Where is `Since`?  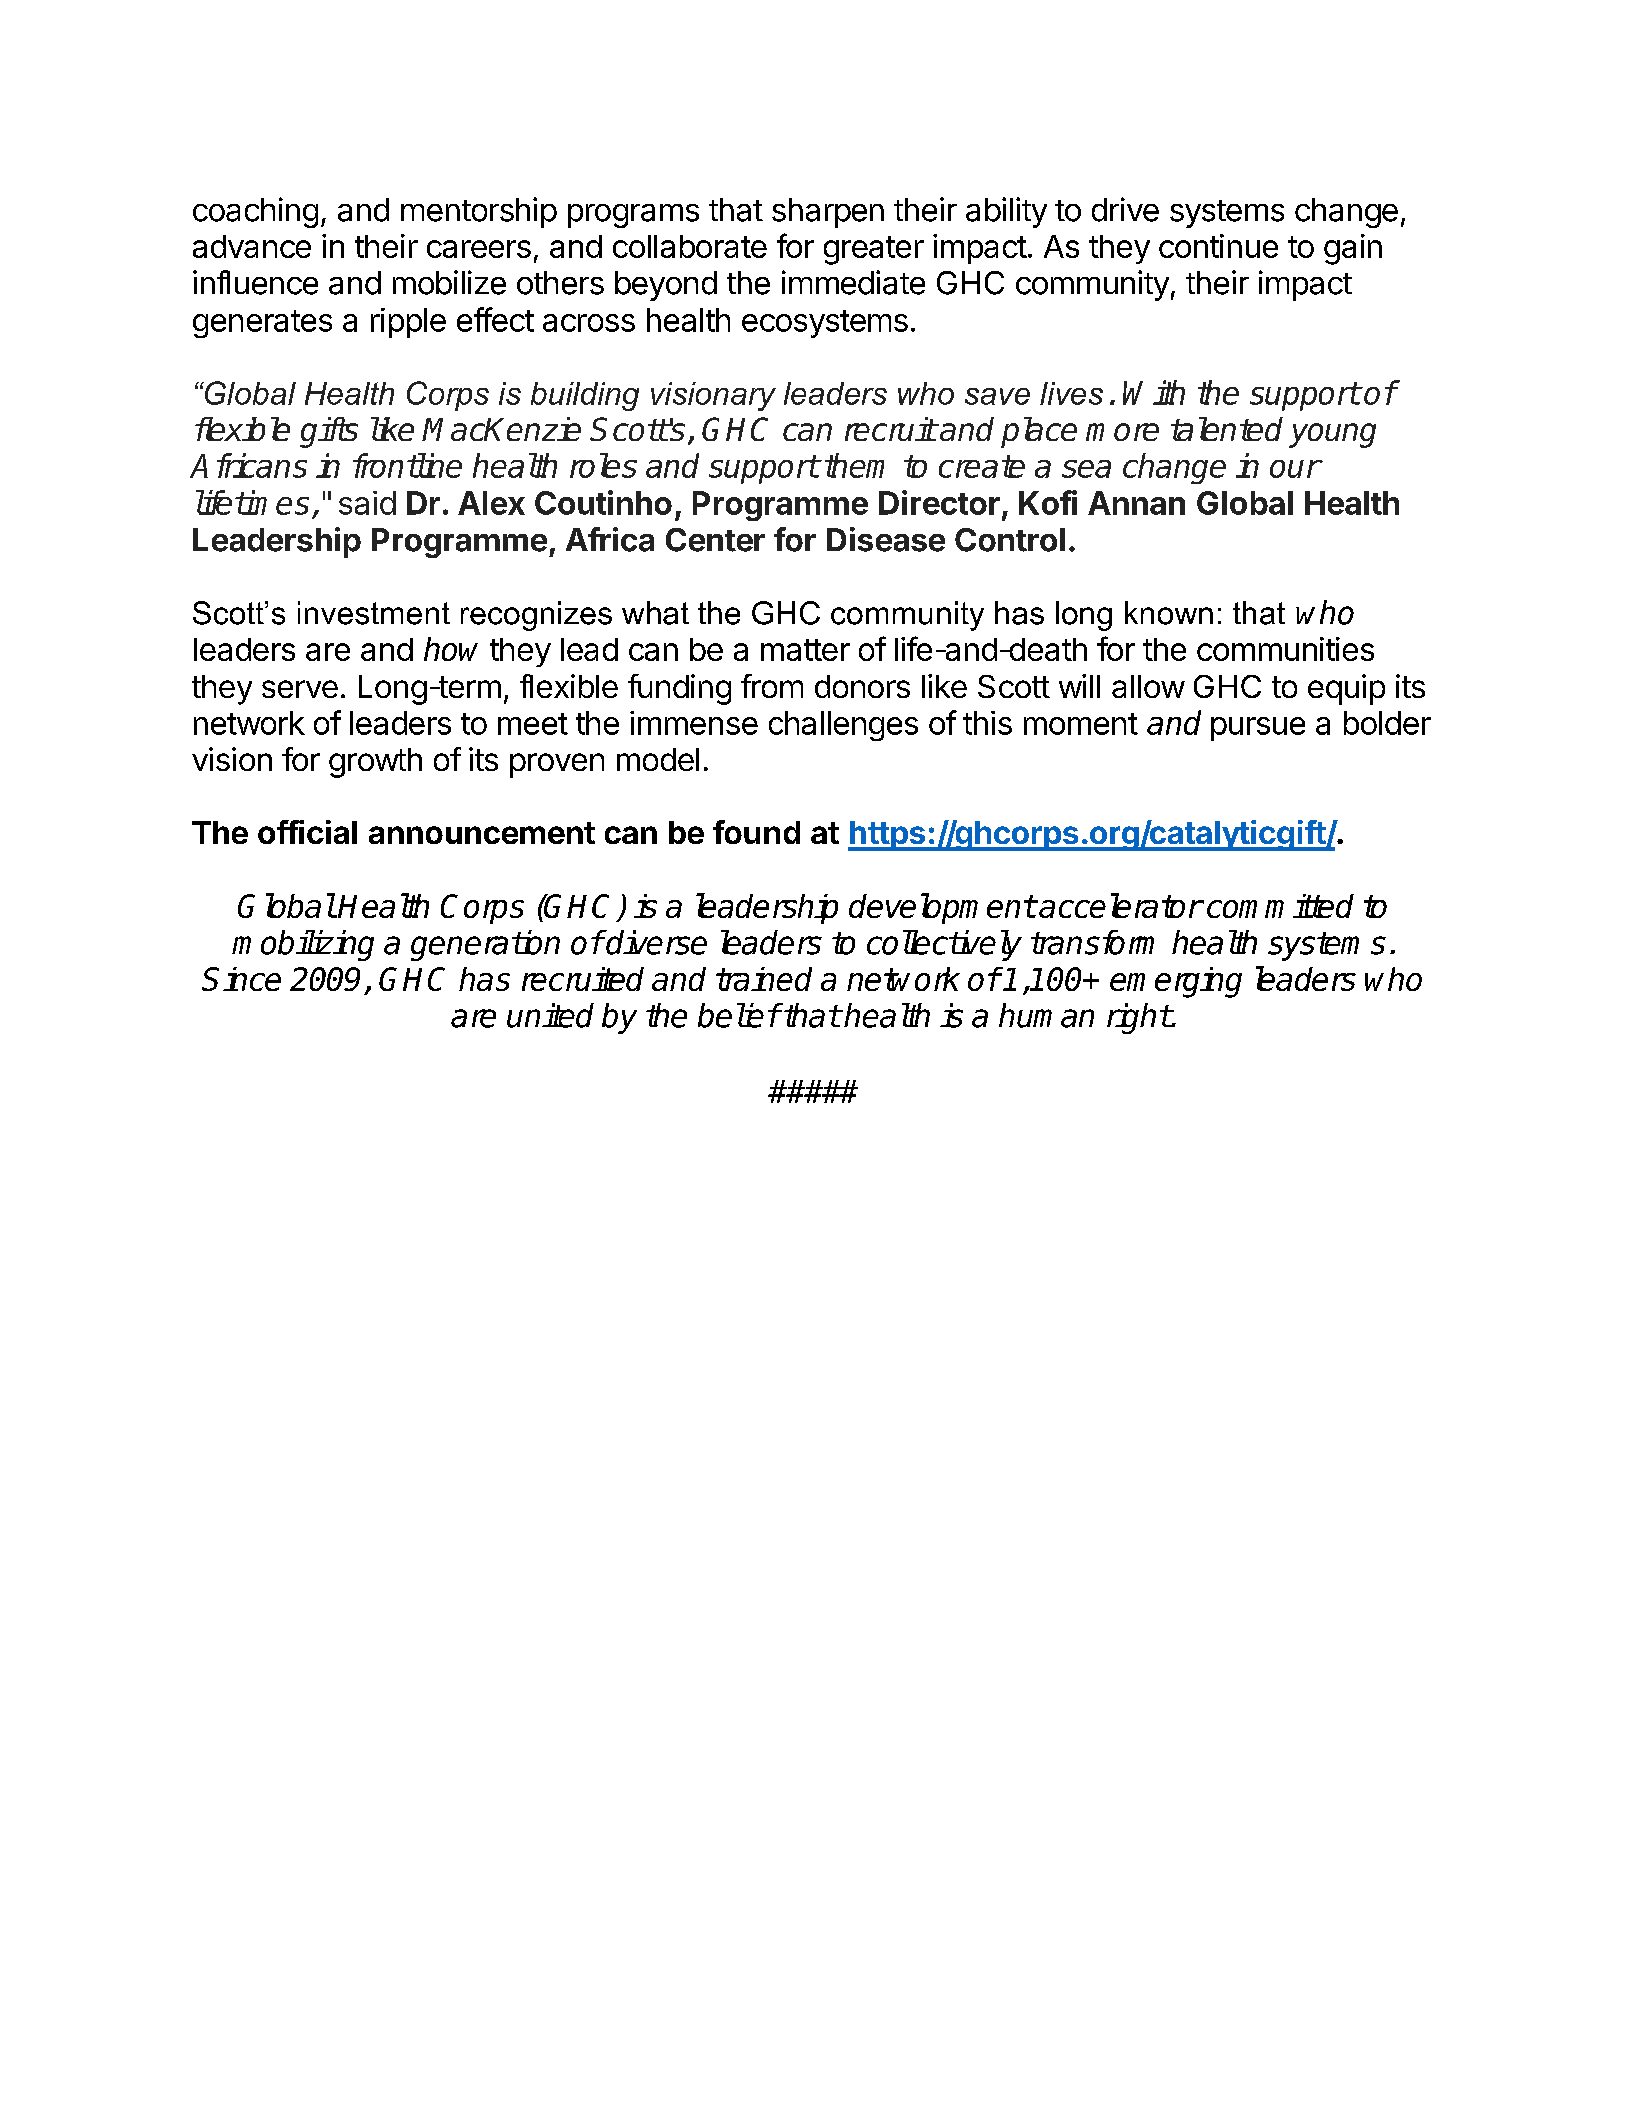 Since is located at coordinates (241, 979).
